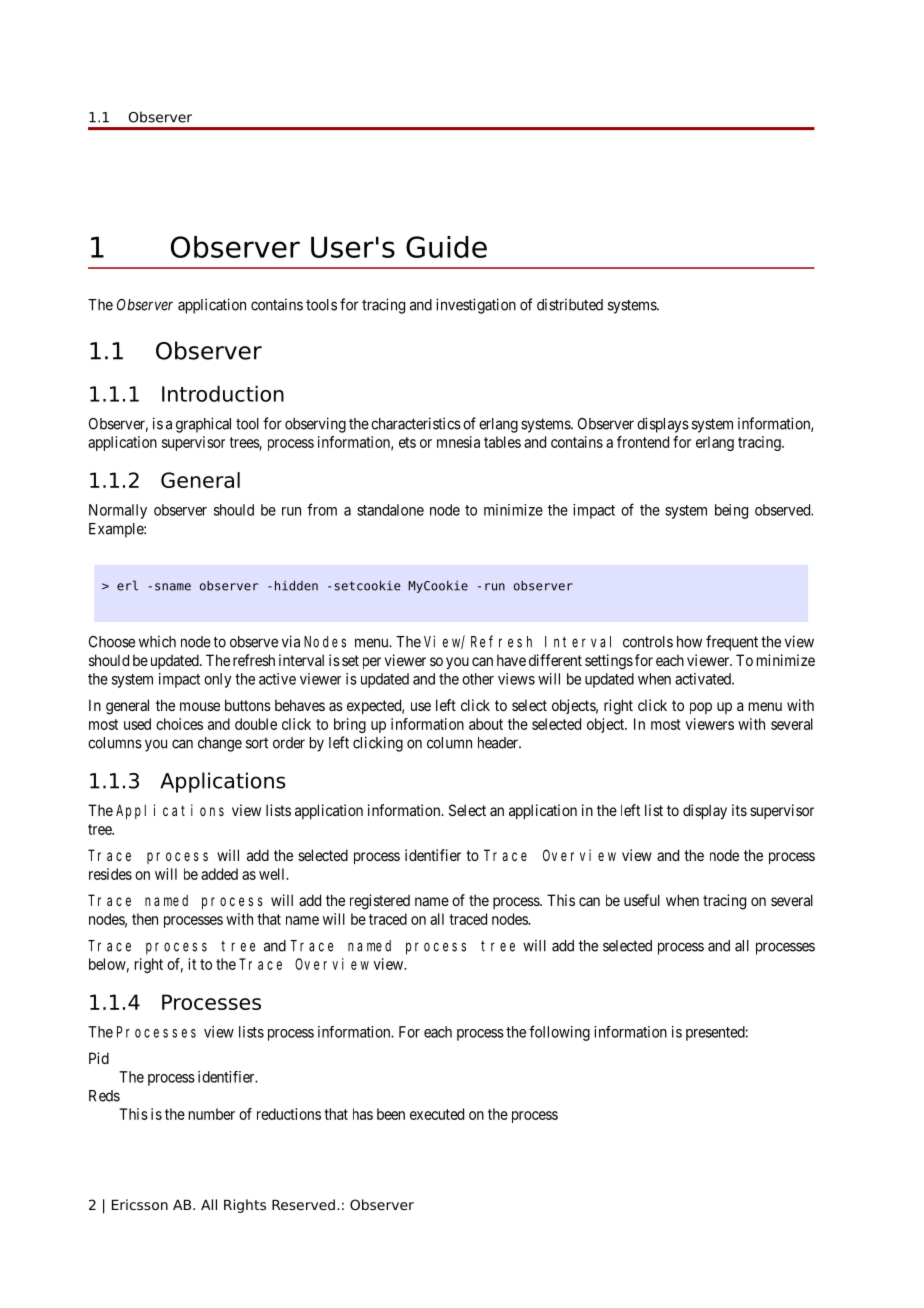 Image resolution: width=924 pixels, height=1308 pixels. Describe the element at coordinates (446, 247) in the screenshot. I see `Guide` at that location.
